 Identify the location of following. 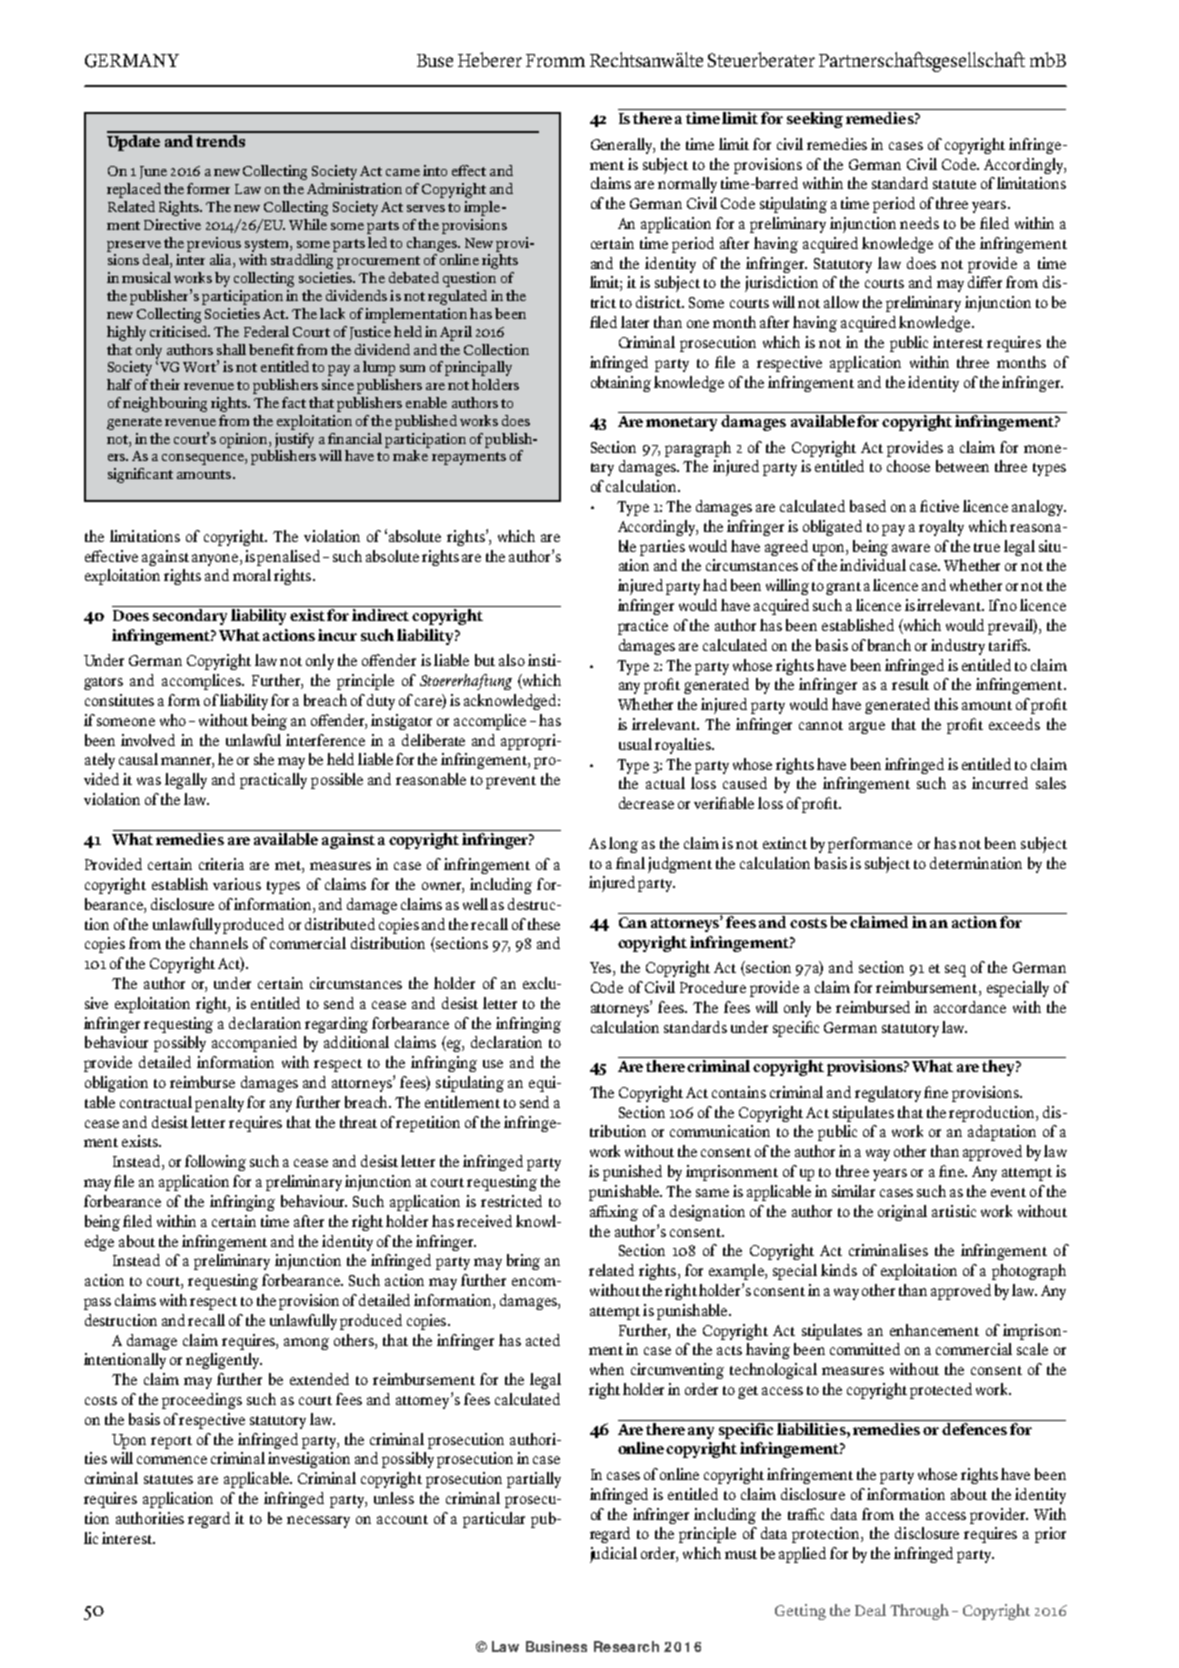
(215, 1163).
